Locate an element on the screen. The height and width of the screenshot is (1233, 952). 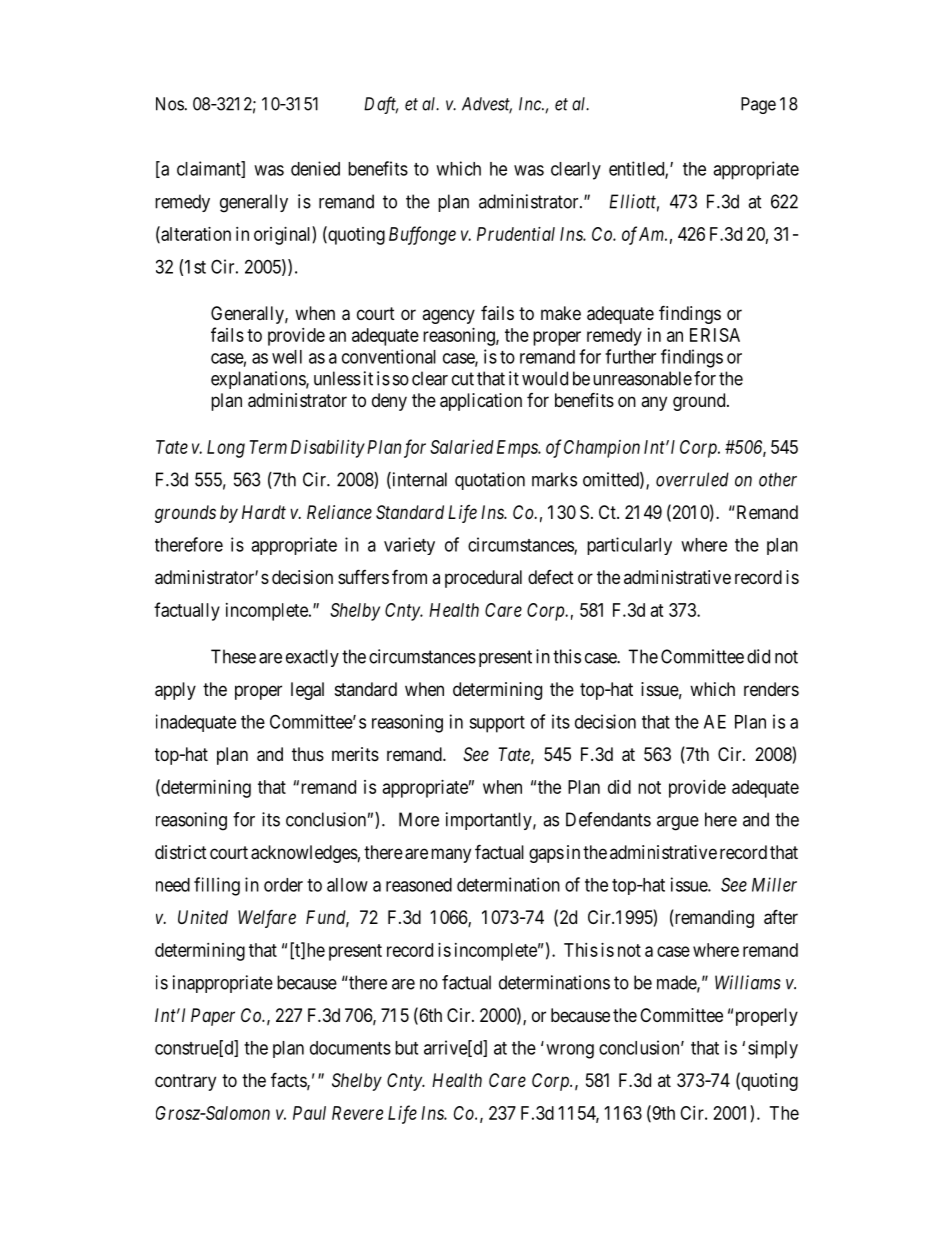
Page is located at coordinates (758, 105).
